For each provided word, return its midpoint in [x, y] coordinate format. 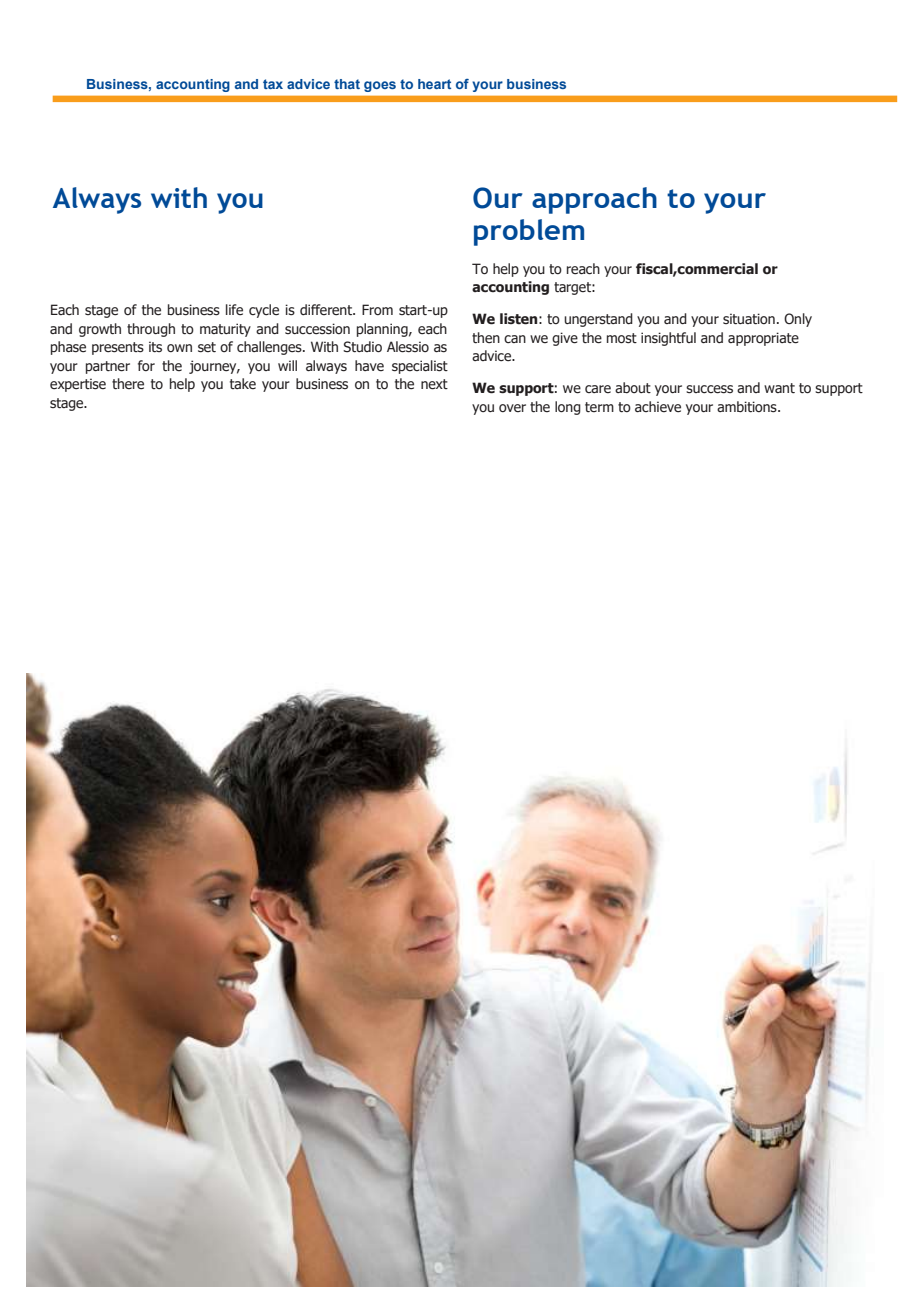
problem [529, 232]
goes [380, 86]
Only [798, 320]
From [377, 309]
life [234, 310]
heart [434, 84]
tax [273, 84]
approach [594, 200]
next [434, 384]
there [128, 384]
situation [749, 319]
